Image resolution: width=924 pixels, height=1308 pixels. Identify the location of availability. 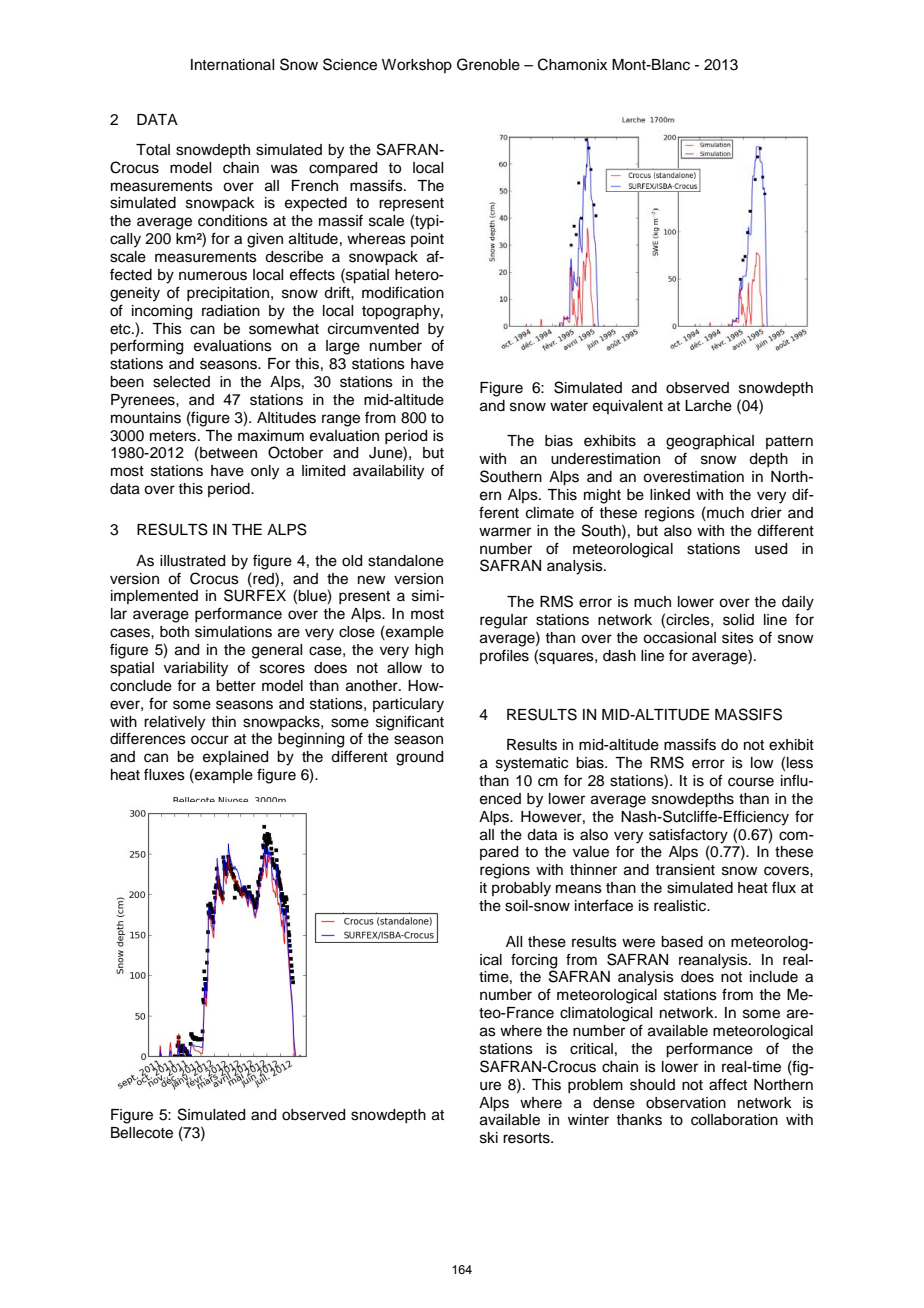
(388, 472).
